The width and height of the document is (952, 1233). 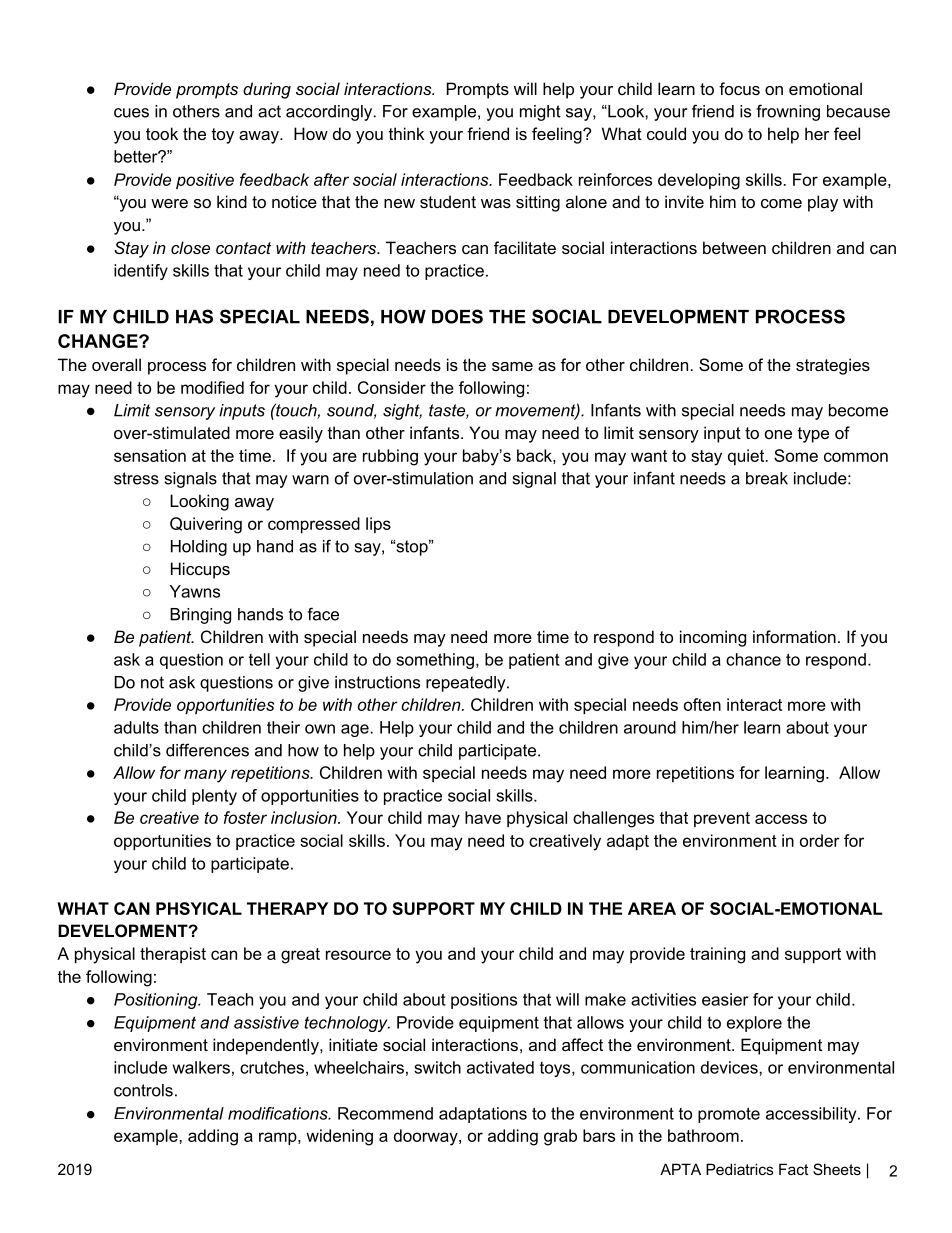 I want to click on doorway, so click(x=427, y=1137).
